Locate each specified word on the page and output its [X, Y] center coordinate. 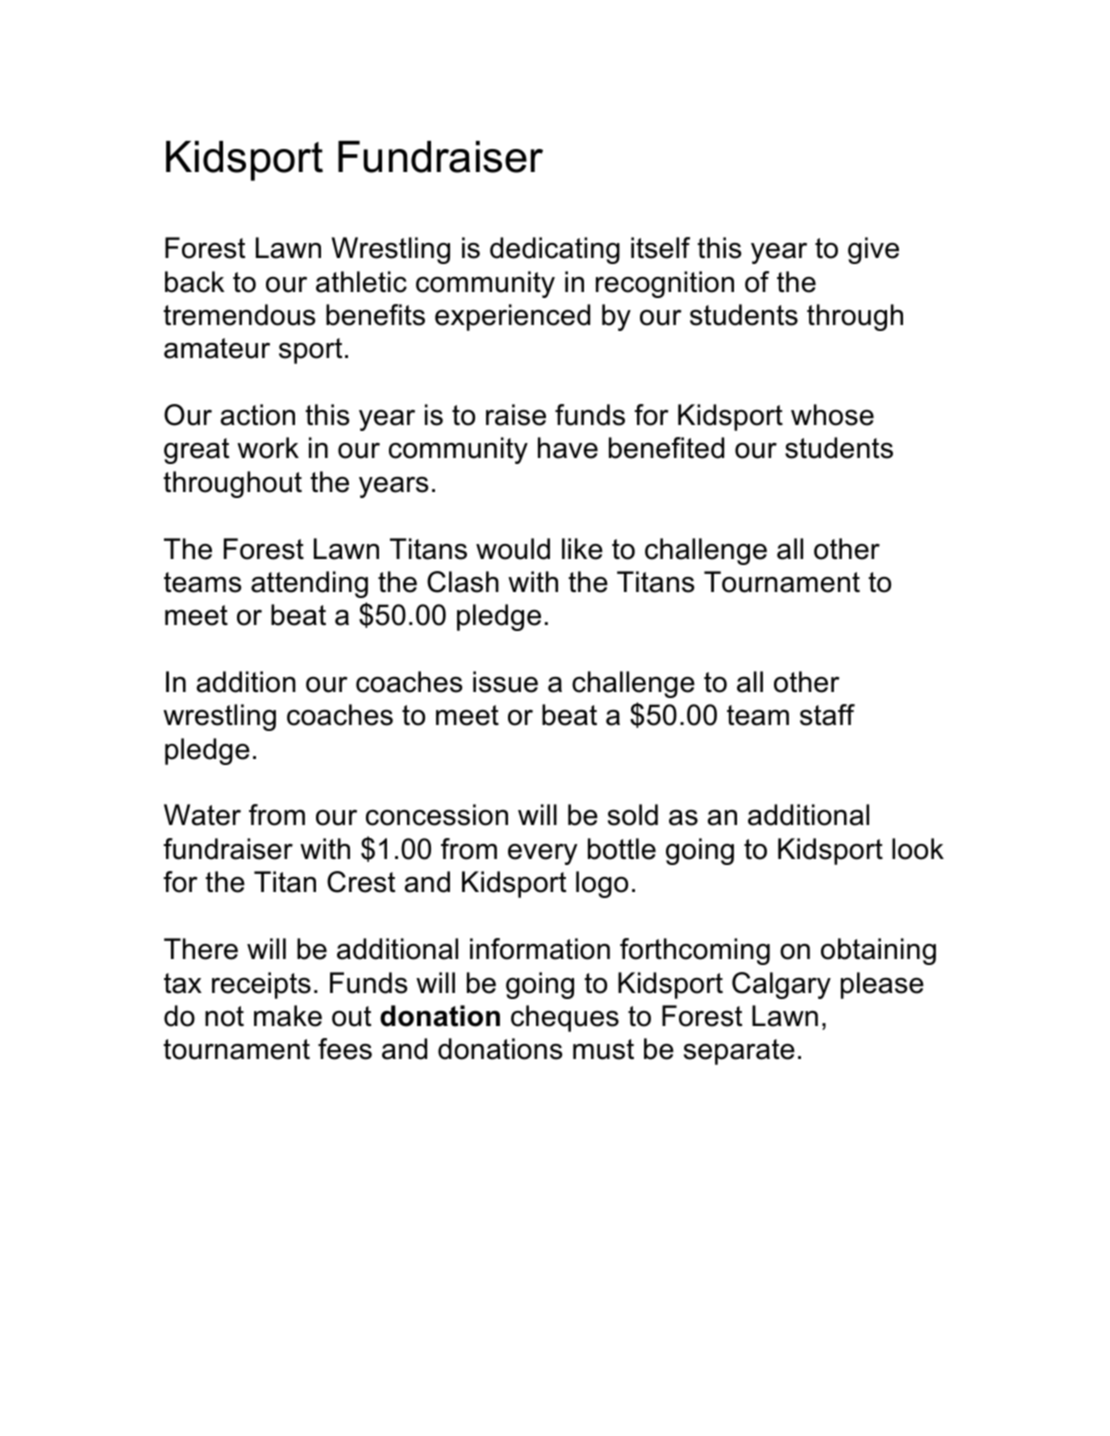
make [288, 1016]
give [873, 250]
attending [309, 584]
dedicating [555, 250]
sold [633, 815]
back [194, 282]
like [582, 549]
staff [827, 715]
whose [832, 415]
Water [202, 815]
